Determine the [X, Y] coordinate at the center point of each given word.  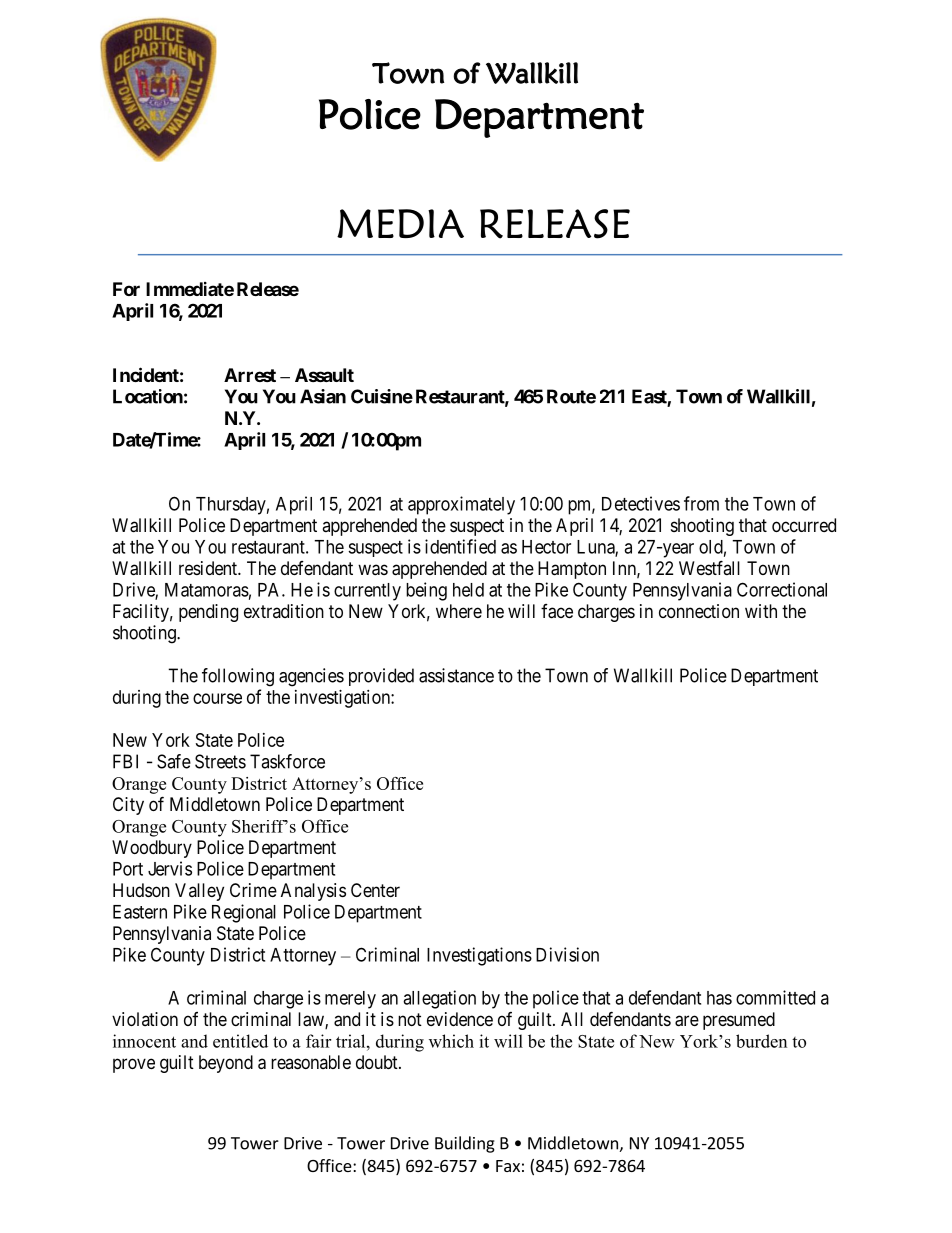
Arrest [250, 375]
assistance [456, 675]
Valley [199, 892]
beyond [226, 1064]
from [701, 503]
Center [375, 890]
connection [699, 611]
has [719, 998]
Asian [323, 396]
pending [208, 613]
